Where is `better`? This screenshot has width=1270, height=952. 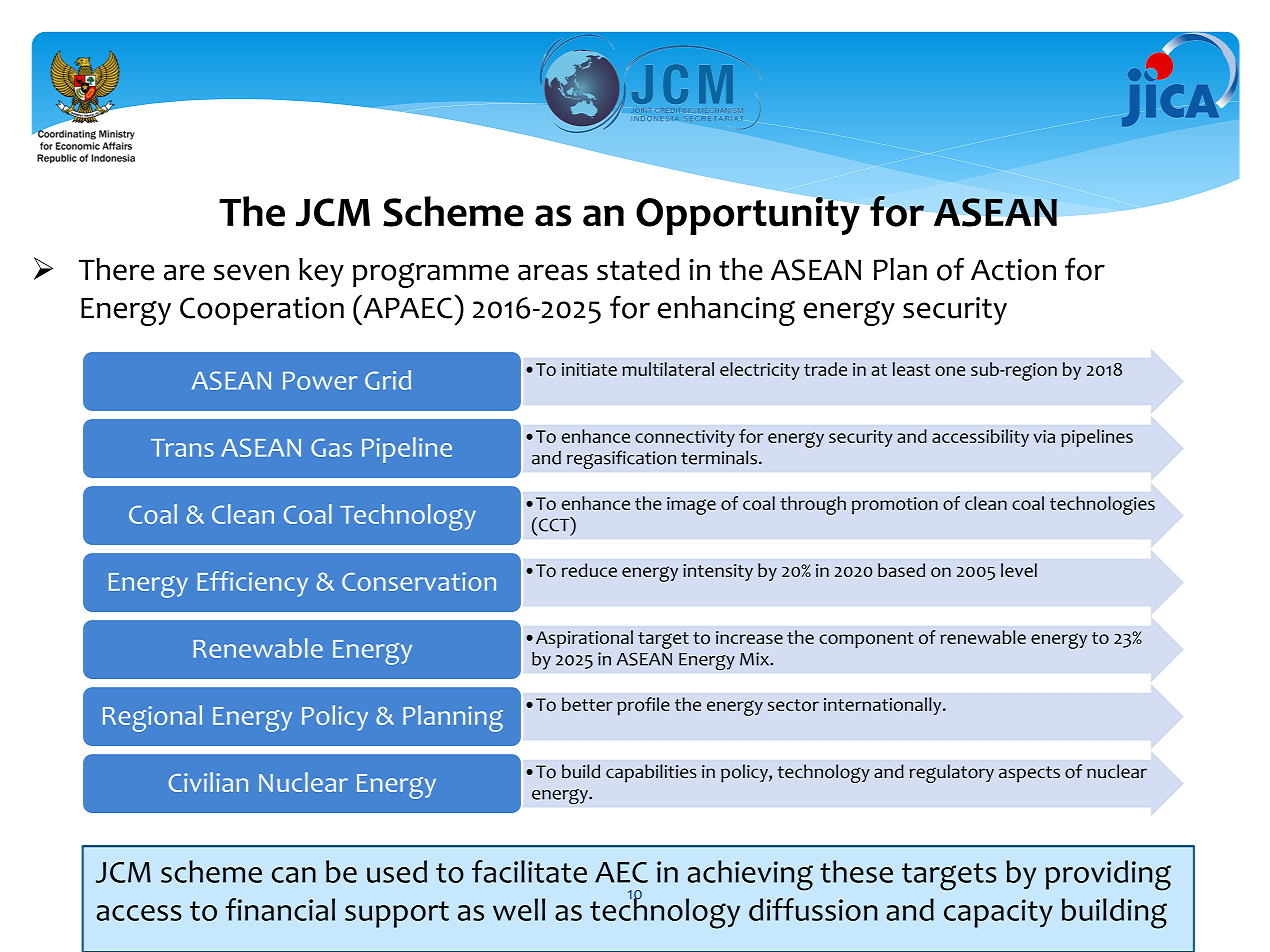
better is located at coordinates (587, 704).
